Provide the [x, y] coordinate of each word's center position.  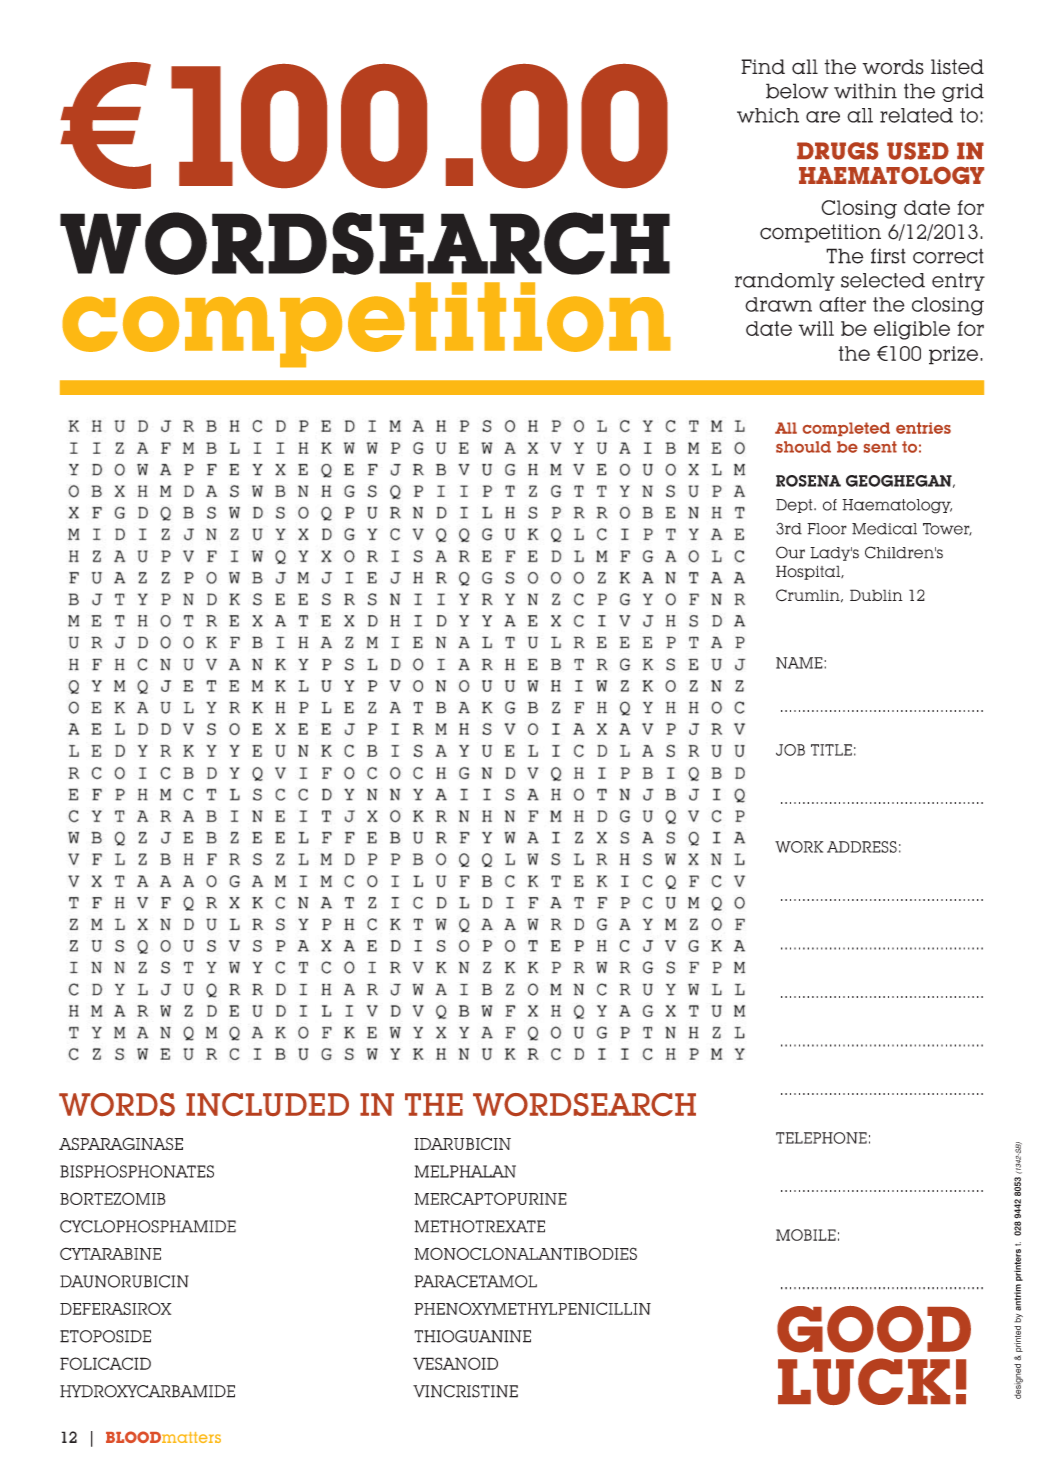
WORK [799, 847]
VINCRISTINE [465, 1391]
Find [763, 67]
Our [790, 552]
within [865, 91]
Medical [884, 529]
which [768, 115]
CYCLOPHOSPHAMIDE [148, 1226]
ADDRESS [862, 847]
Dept [795, 506]
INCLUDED [267, 1104]
